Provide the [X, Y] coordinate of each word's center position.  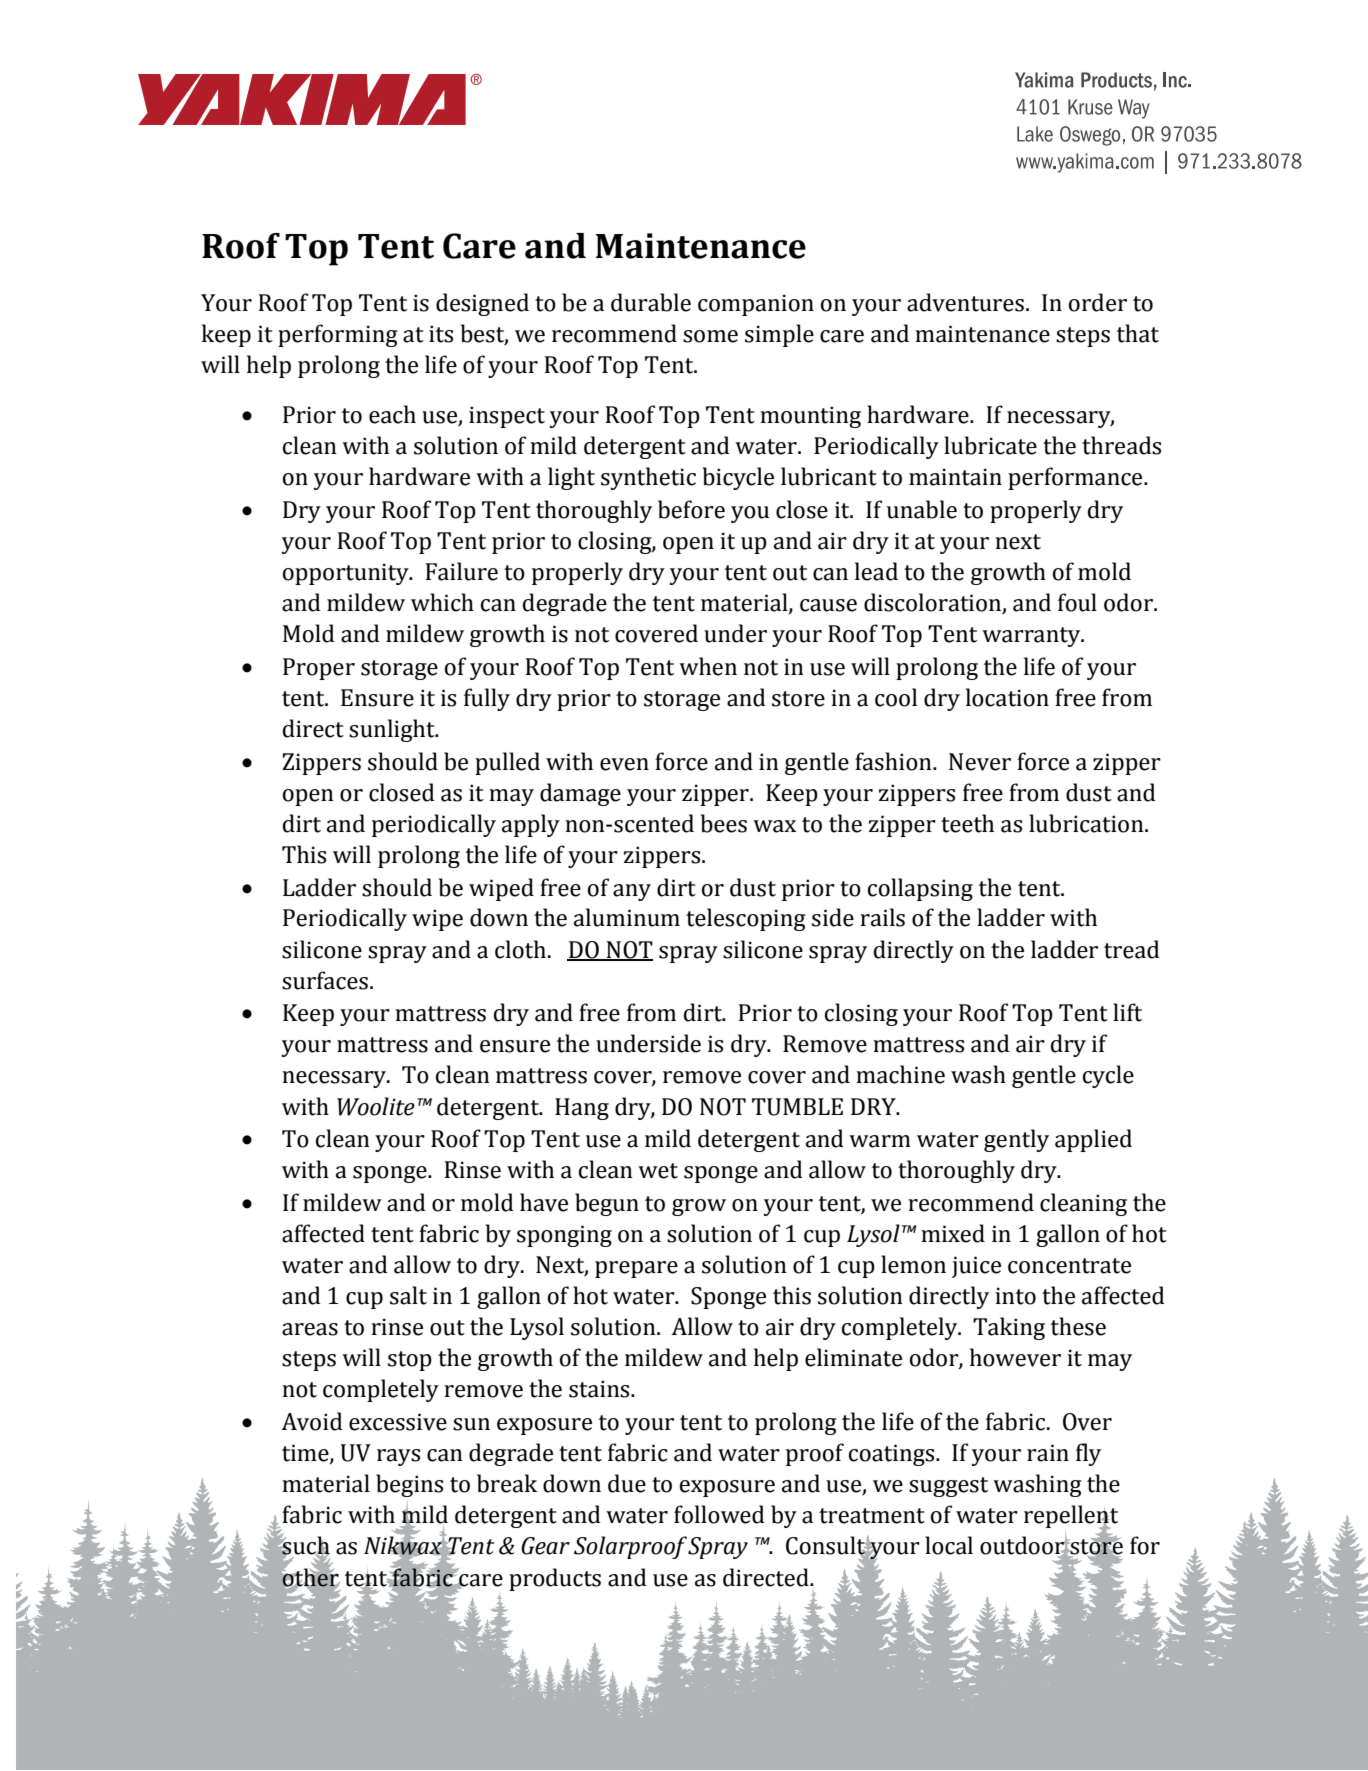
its [441, 334]
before [691, 509]
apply [531, 825]
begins [409, 1485]
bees [724, 823]
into [1015, 1296]
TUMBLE [797, 1107]
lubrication [1087, 823]
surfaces [325, 980]
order [1098, 302]
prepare [636, 1269]
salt [408, 1295]
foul [1077, 602]
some [710, 336]
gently [1016, 1140]
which [442, 602]
